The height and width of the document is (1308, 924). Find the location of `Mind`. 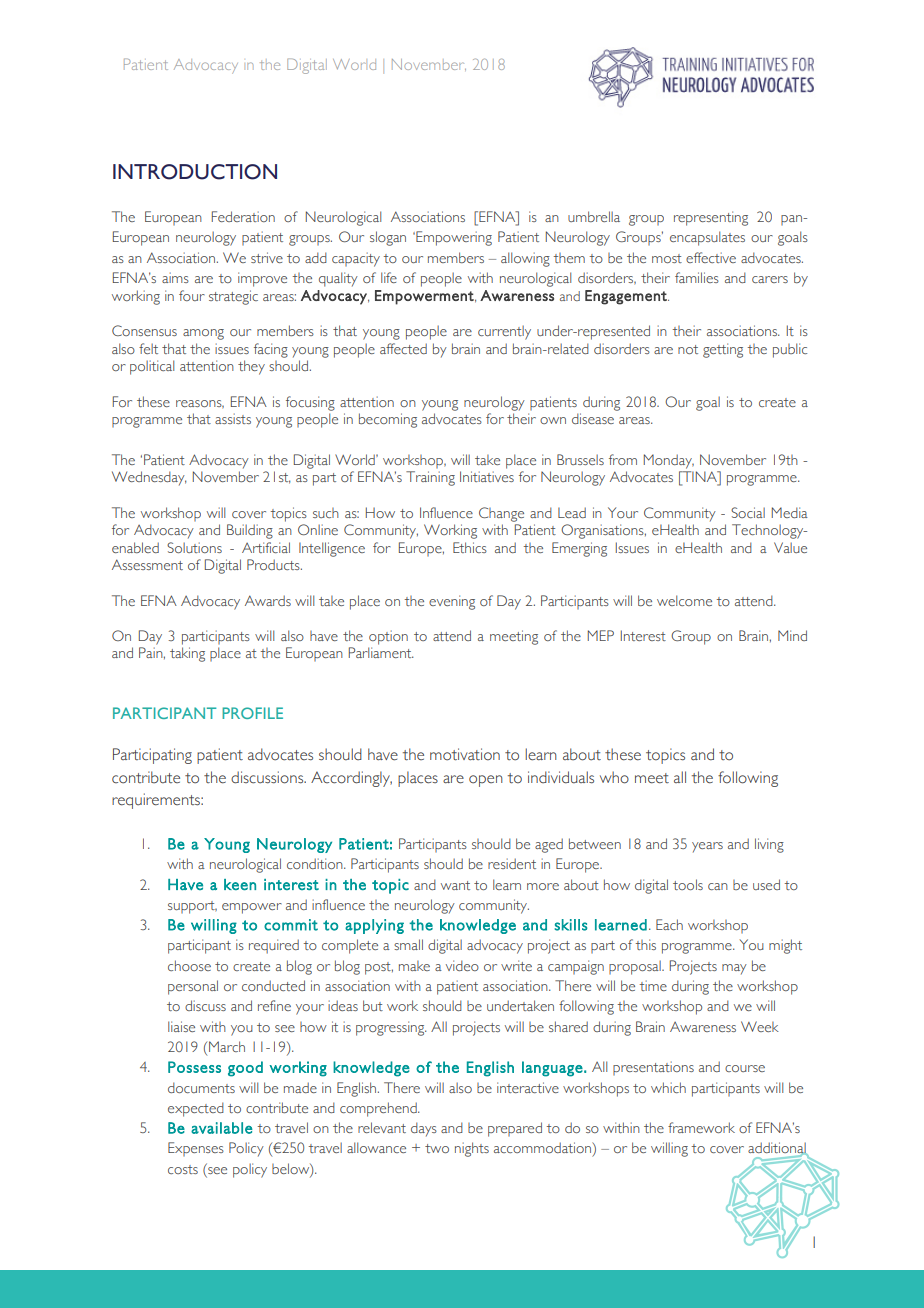

Mind is located at coordinates (792, 635).
